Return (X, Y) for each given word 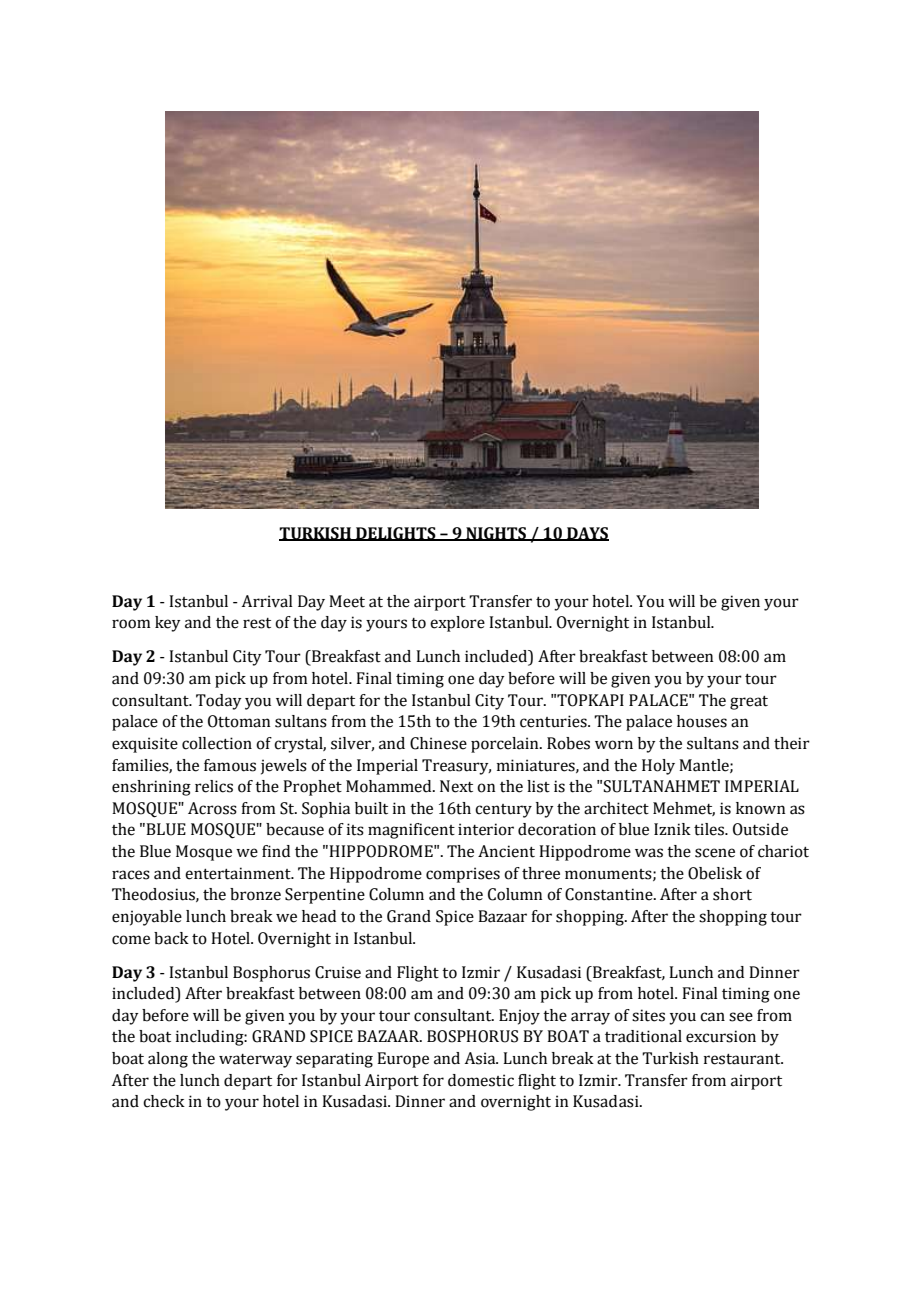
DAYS (587, 534)
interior (486, 829)
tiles (710, 829)
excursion (721, 1036)
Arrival (267, 601)
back (171, 938)
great (749, 703)
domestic (481, 1080)
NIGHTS (496, 534)
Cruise (338, 972)
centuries (554, 721)
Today (219, 702)
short (732, 894)
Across (212, 808)
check (164, 1101)
